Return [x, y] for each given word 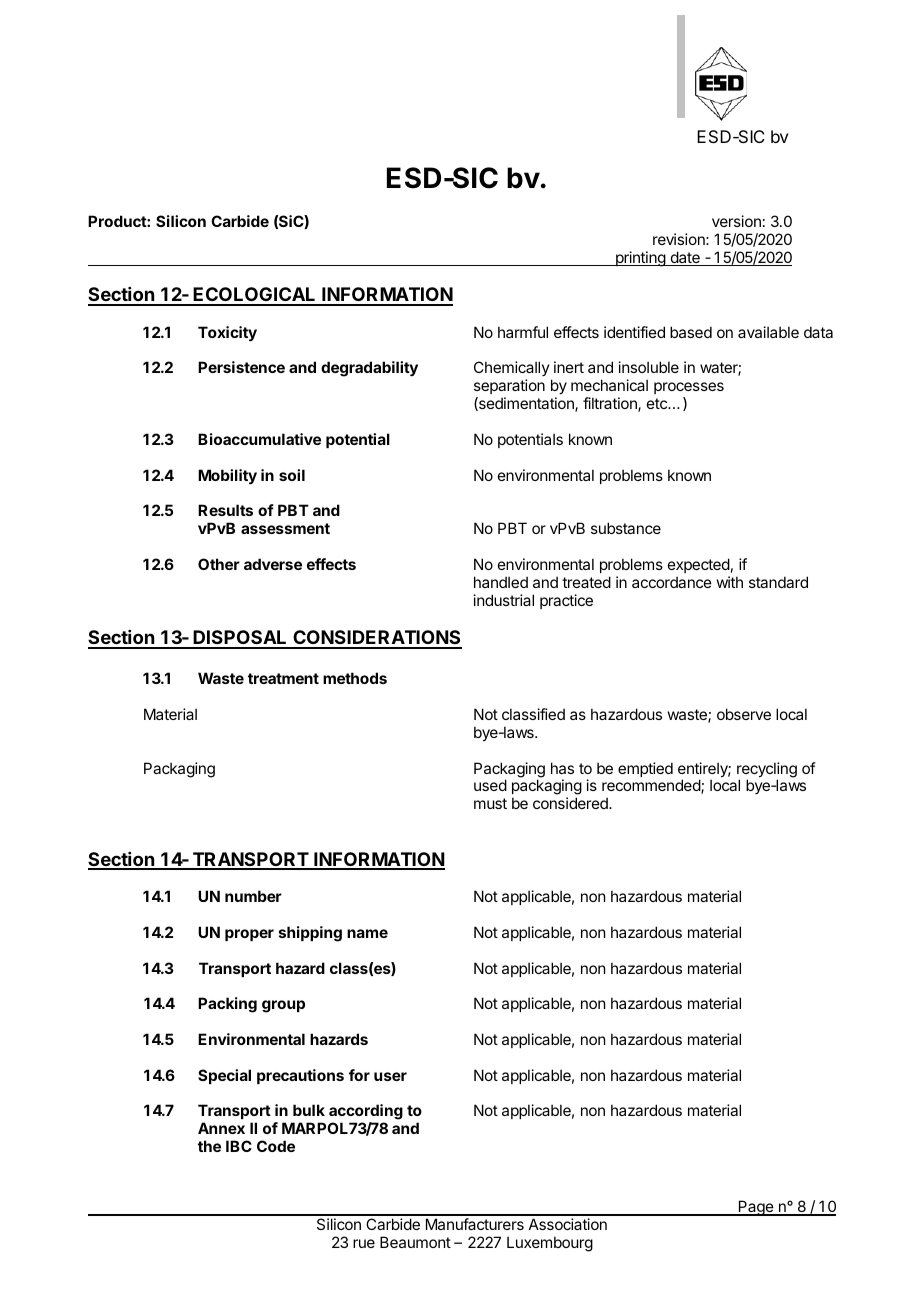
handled [501, 582]
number [253, 896]
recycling [767, 771]
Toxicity [227, 333]
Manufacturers [475, 1224]
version [736, 221]
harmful [523, 332]
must [490, 803]
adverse [273, 564]
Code [276, 1146]
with [730, 582]
